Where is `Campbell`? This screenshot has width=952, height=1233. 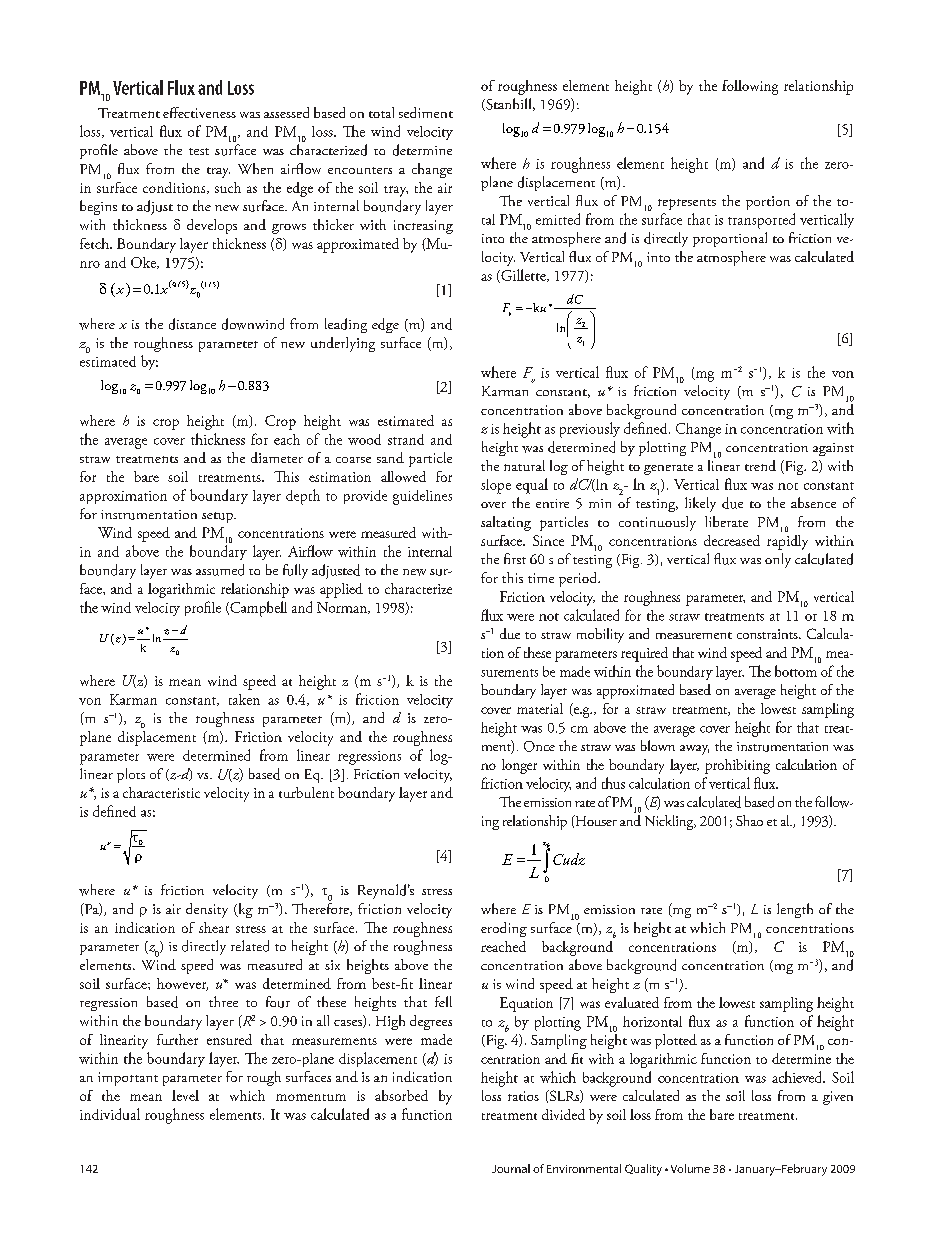
Campbell is located at coordinates (257, 609).
